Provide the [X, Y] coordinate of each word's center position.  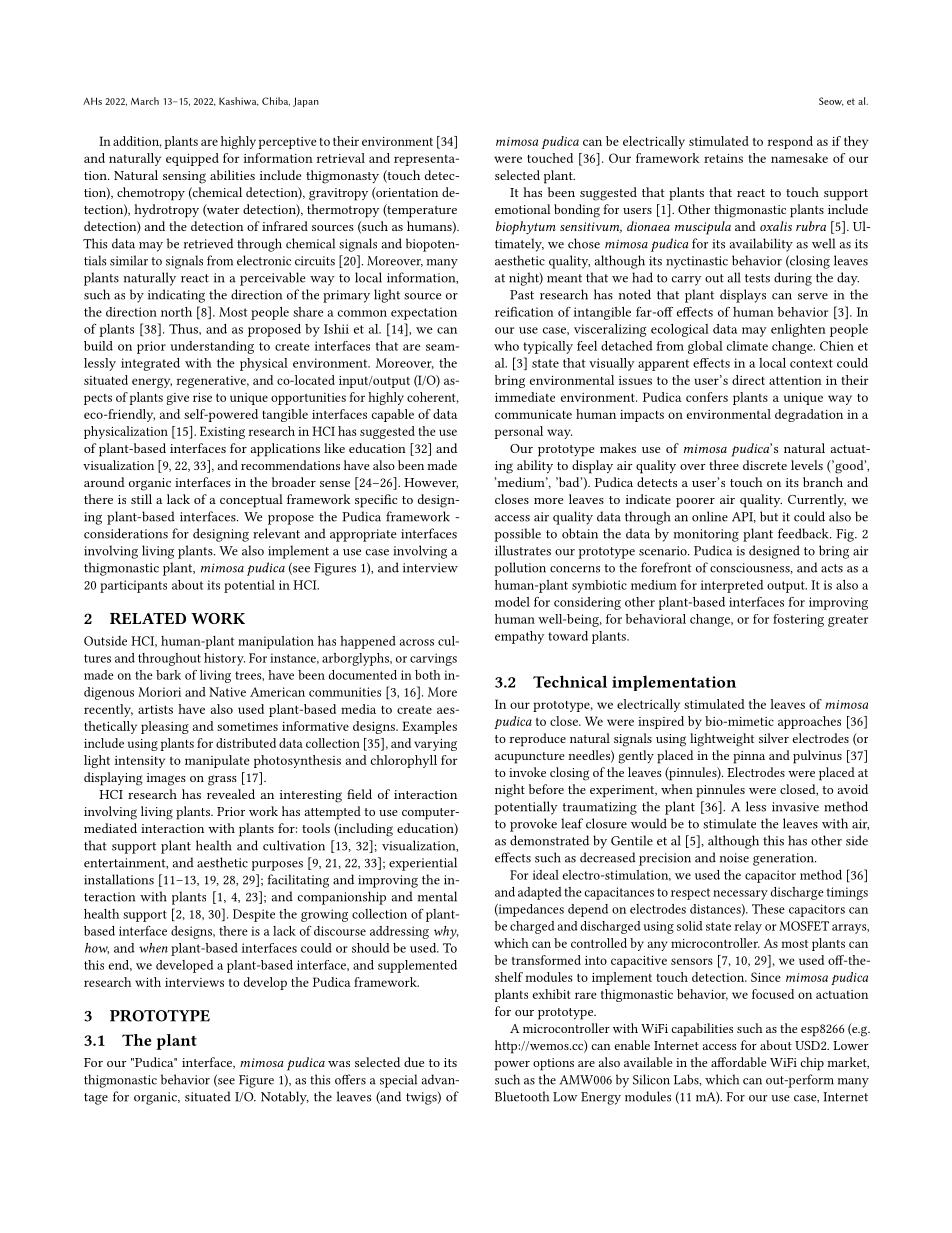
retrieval [340, 158]
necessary [740, 895]
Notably [285, 1098]
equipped [192, 159]
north [176, 312]
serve [813, 296]
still [141, 499]
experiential [423, 864]
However [431, 483]
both [428, 675]
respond [790, 142]
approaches [809, 722]
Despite [254, 915]
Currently [817, 500]
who [506, 346]
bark [168, 675]
